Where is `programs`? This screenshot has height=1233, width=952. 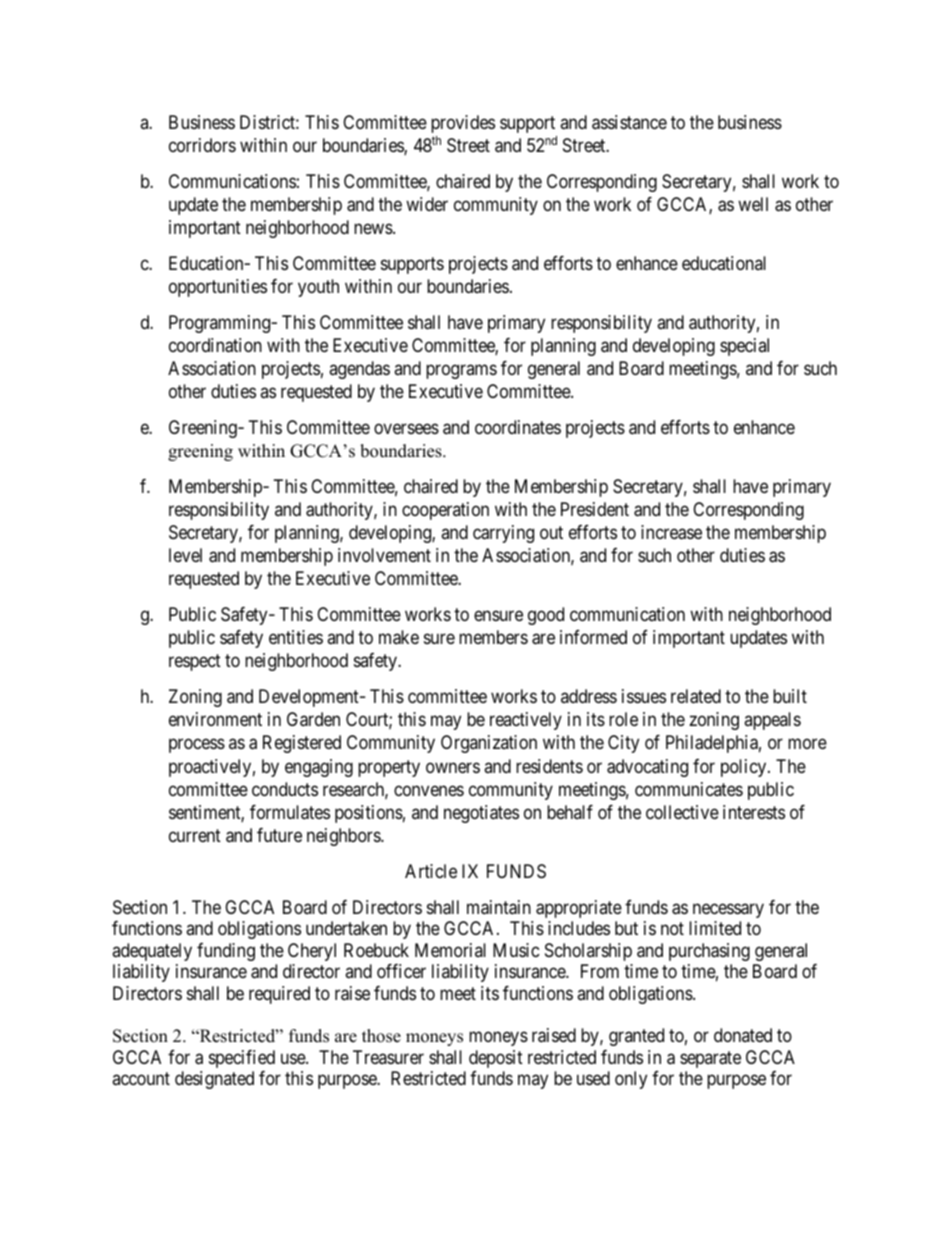
programs is located at coordinates (461, 371).
